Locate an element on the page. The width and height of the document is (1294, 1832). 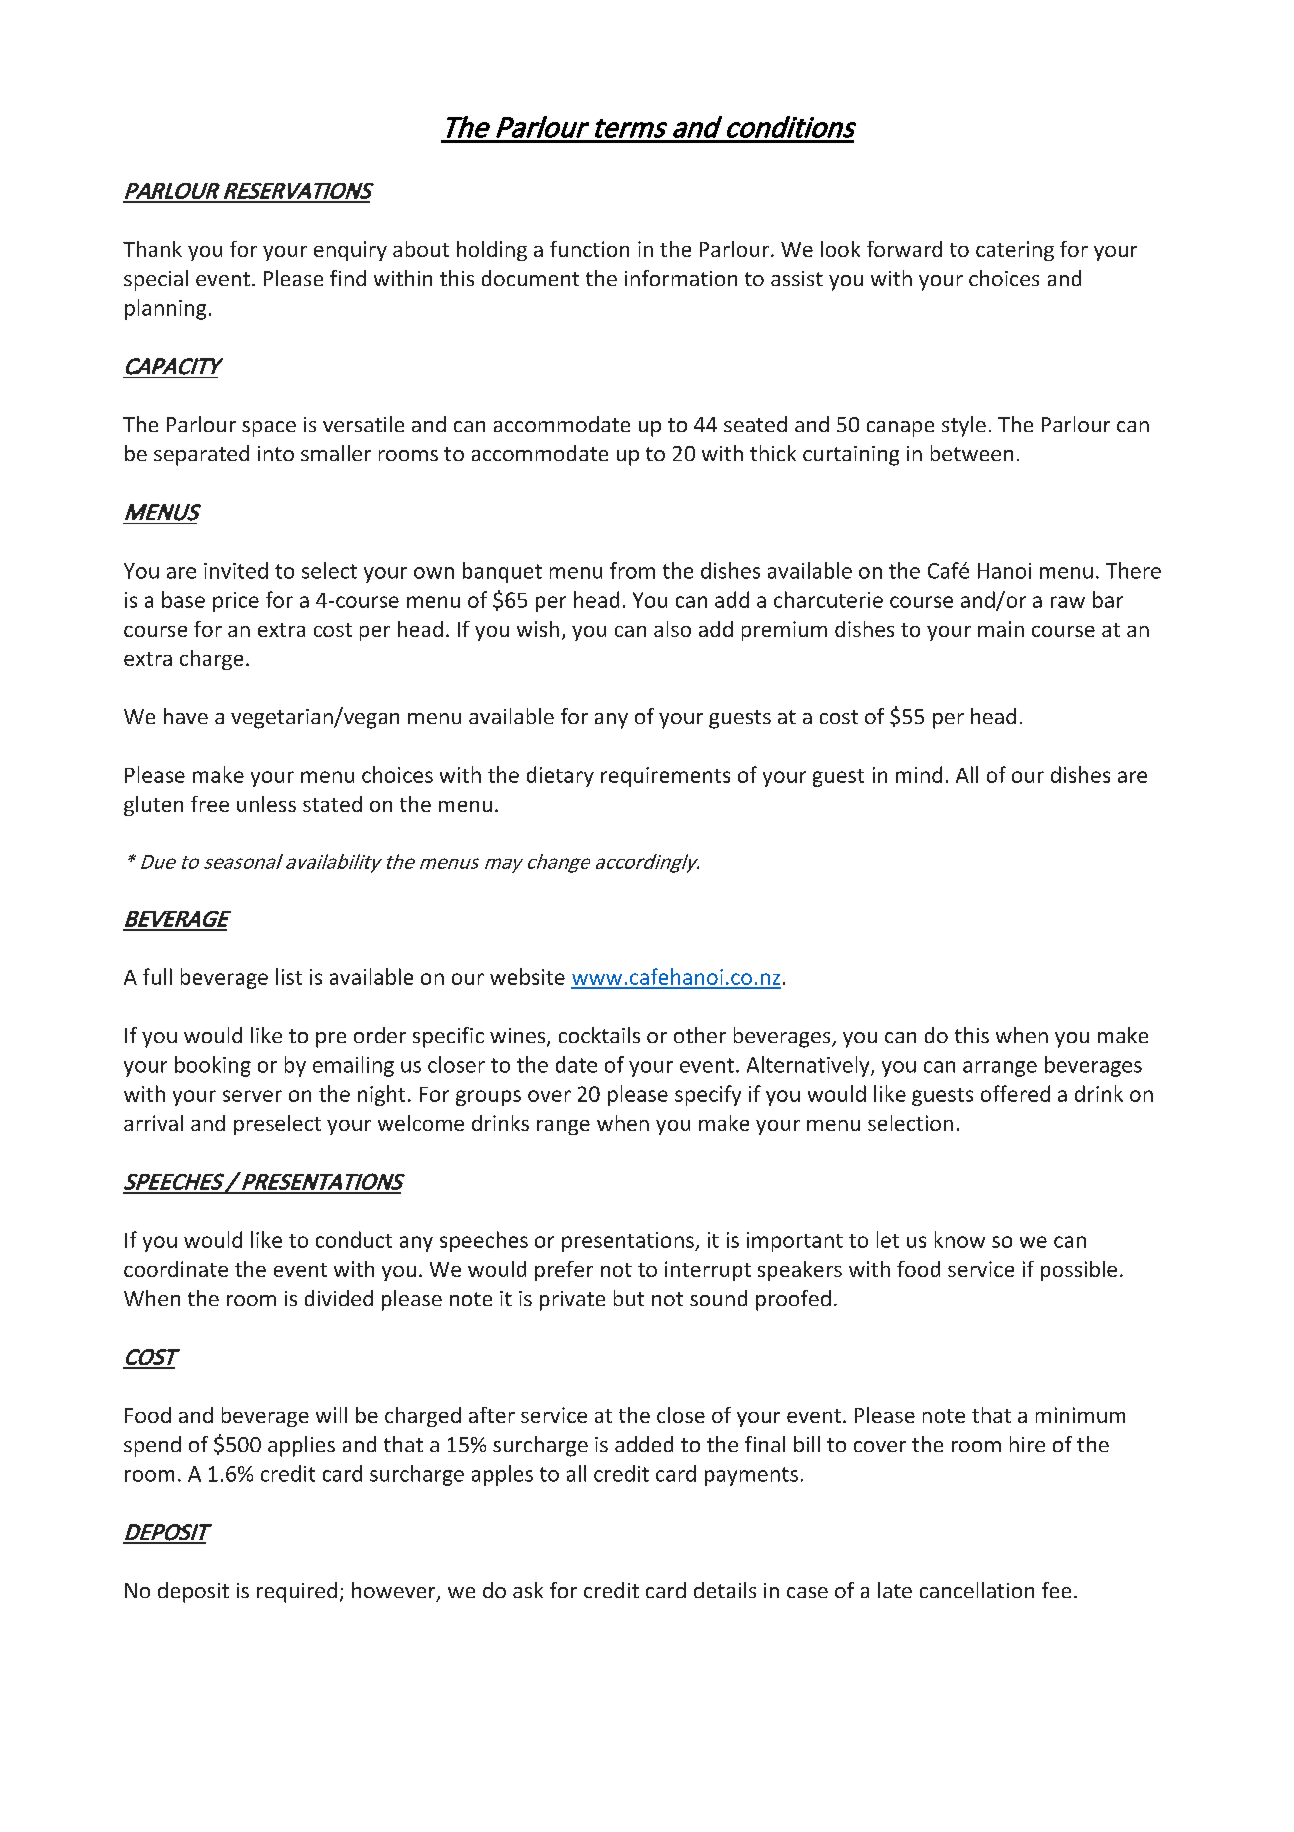
information is located at coordinates (681, 278).
